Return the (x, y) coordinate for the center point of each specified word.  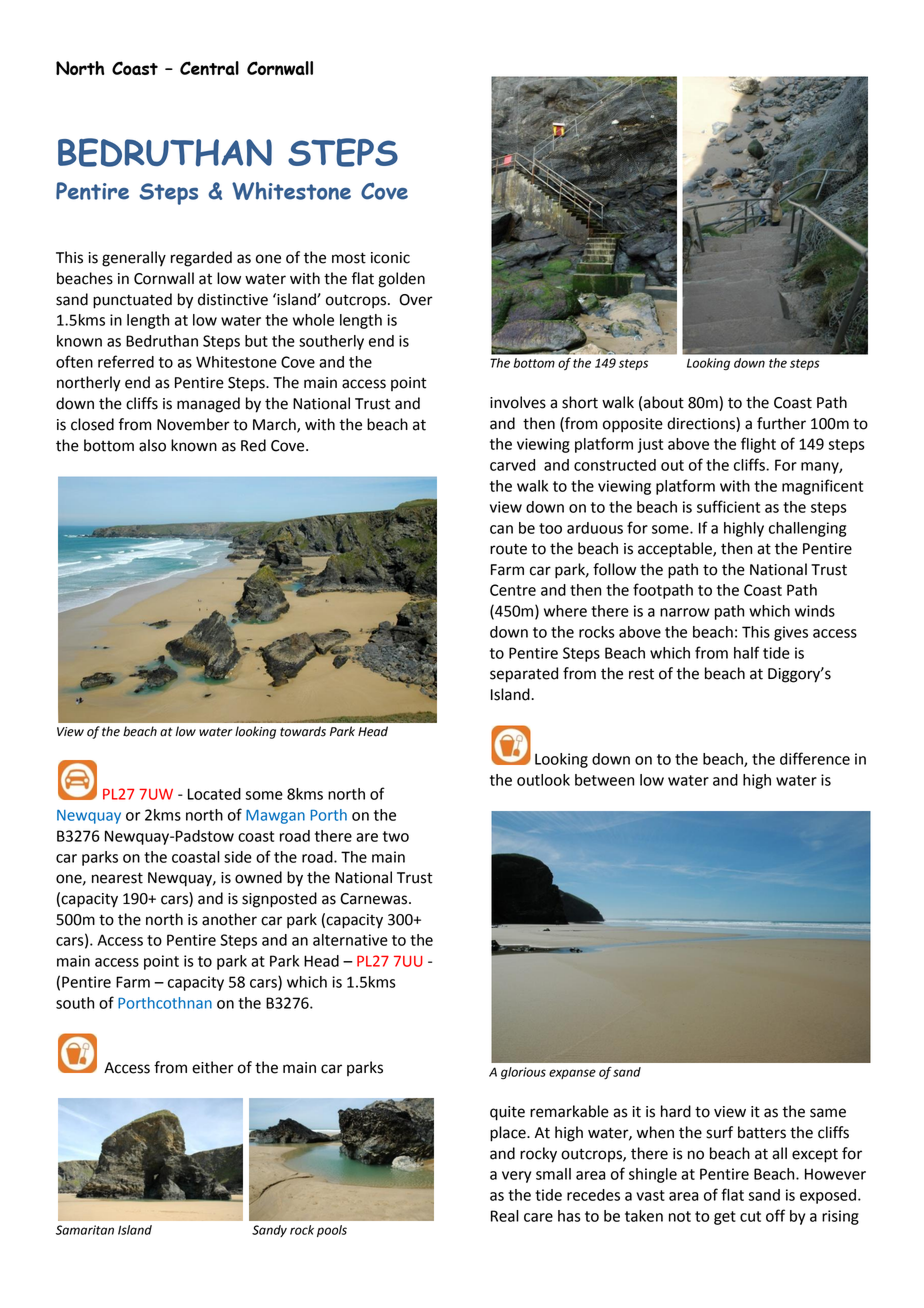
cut (750, 1216)
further (781, 423)
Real (505, 1216)
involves (518, 402)
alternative (350, 940)
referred (126, 361)
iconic (390, 258)
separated (524, 675)
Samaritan (85, 1230)
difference (815, 758)
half (747, 652)
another (229, 919)
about (664, 402)
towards (303, 731)
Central (209, 68)
